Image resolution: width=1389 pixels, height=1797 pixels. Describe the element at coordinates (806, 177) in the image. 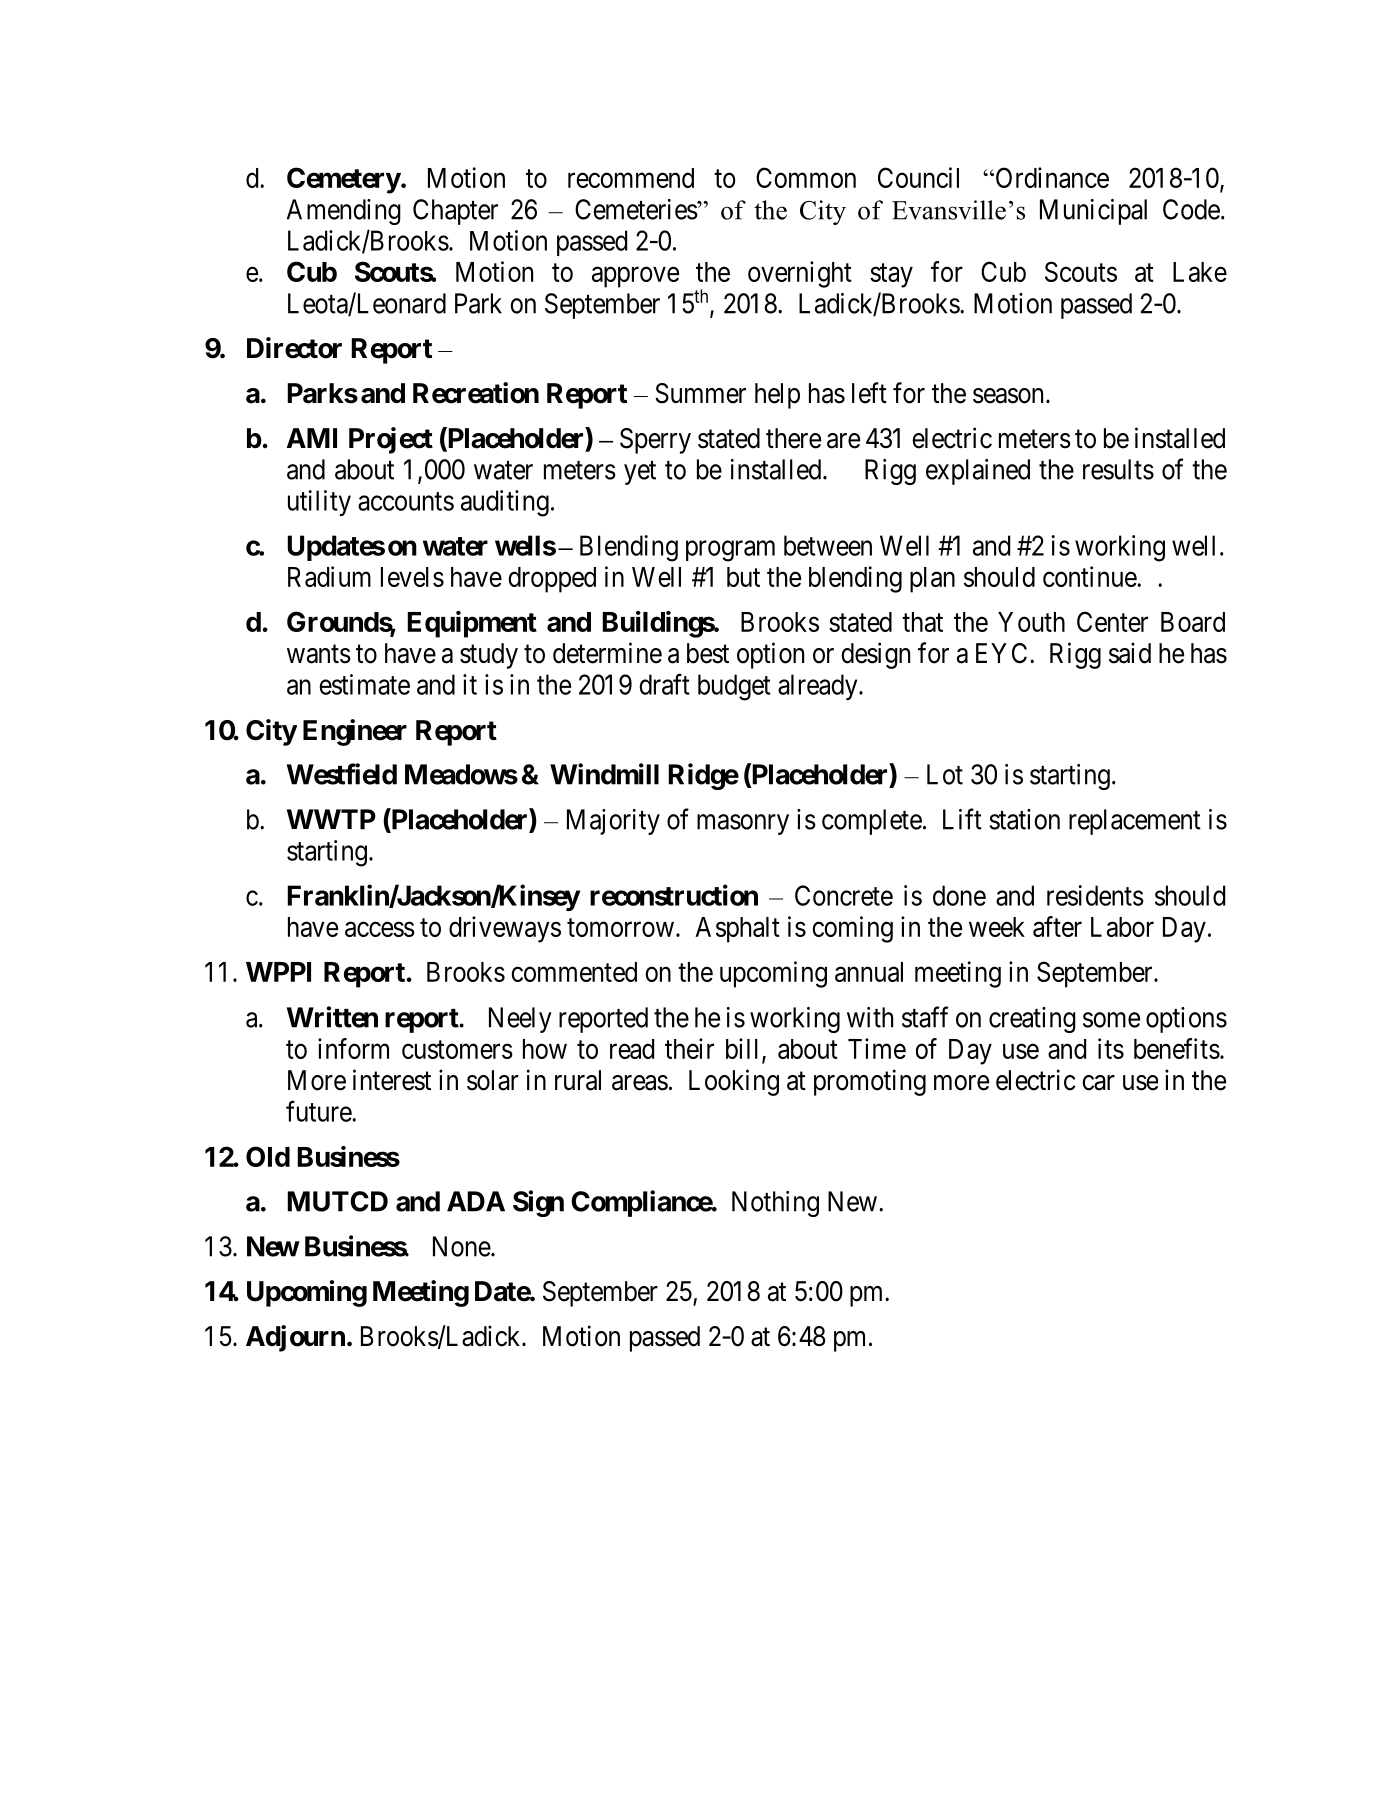

I see `Common` at that location.
